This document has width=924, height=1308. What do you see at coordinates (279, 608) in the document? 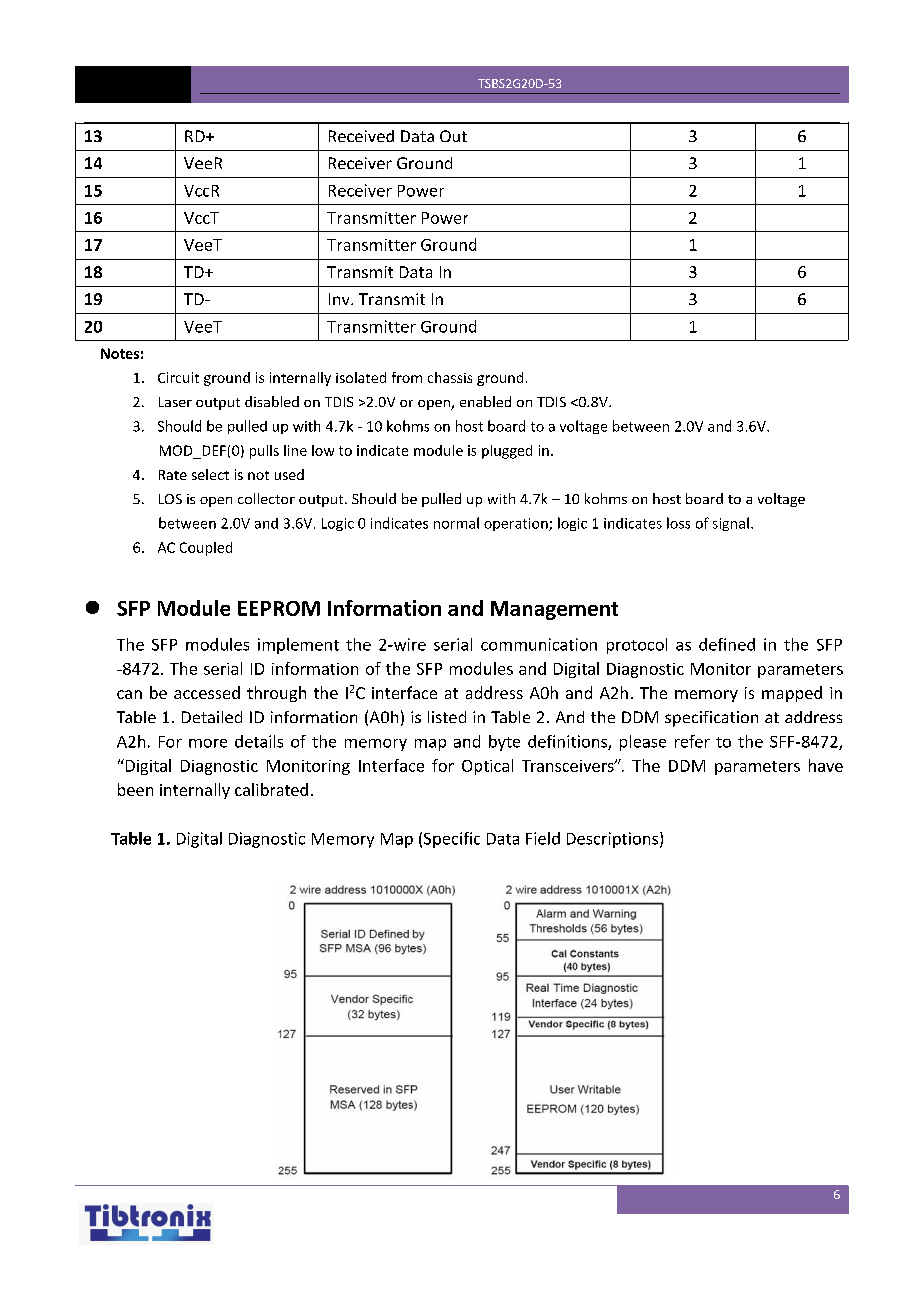
I see `EEPROM` at bounding box center [279, 608].
